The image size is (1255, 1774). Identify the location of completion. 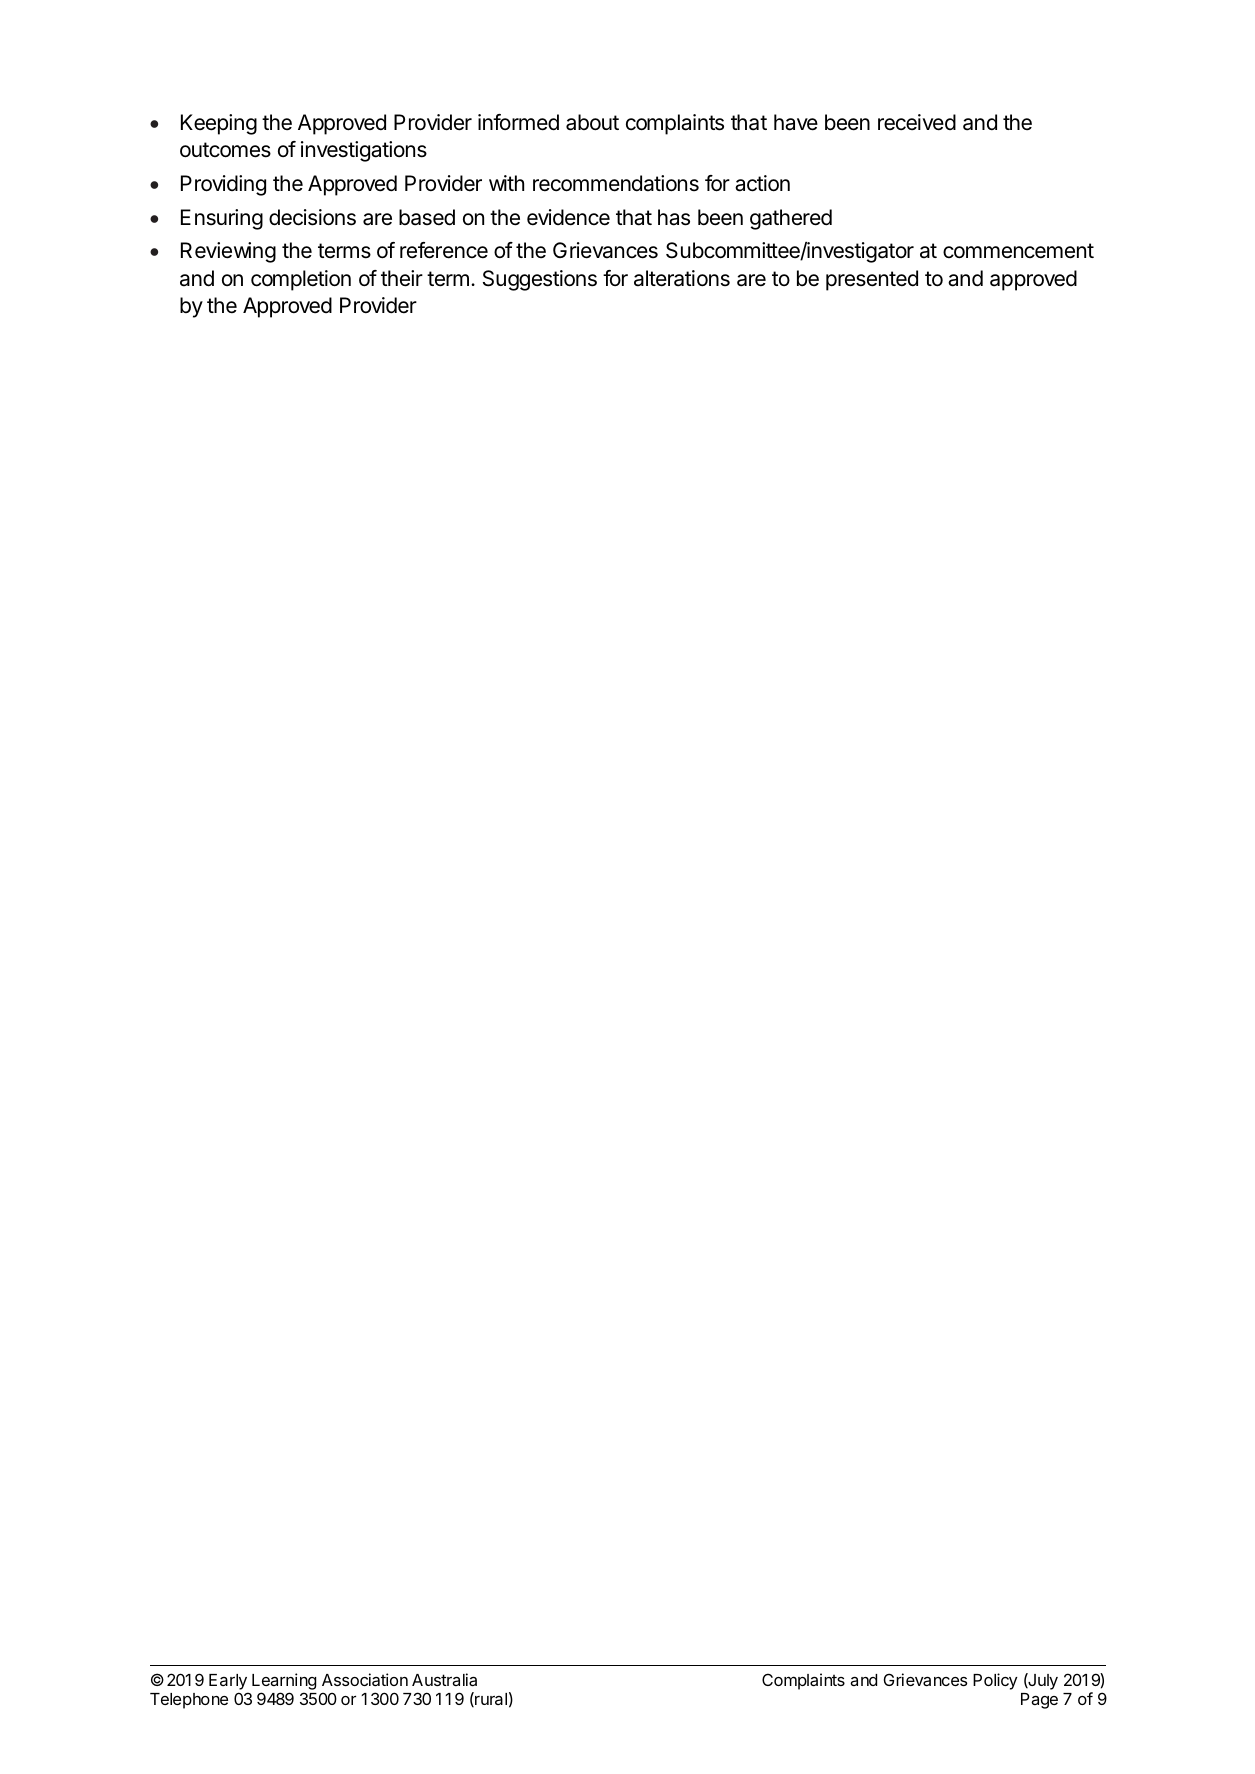
(301, 280).
